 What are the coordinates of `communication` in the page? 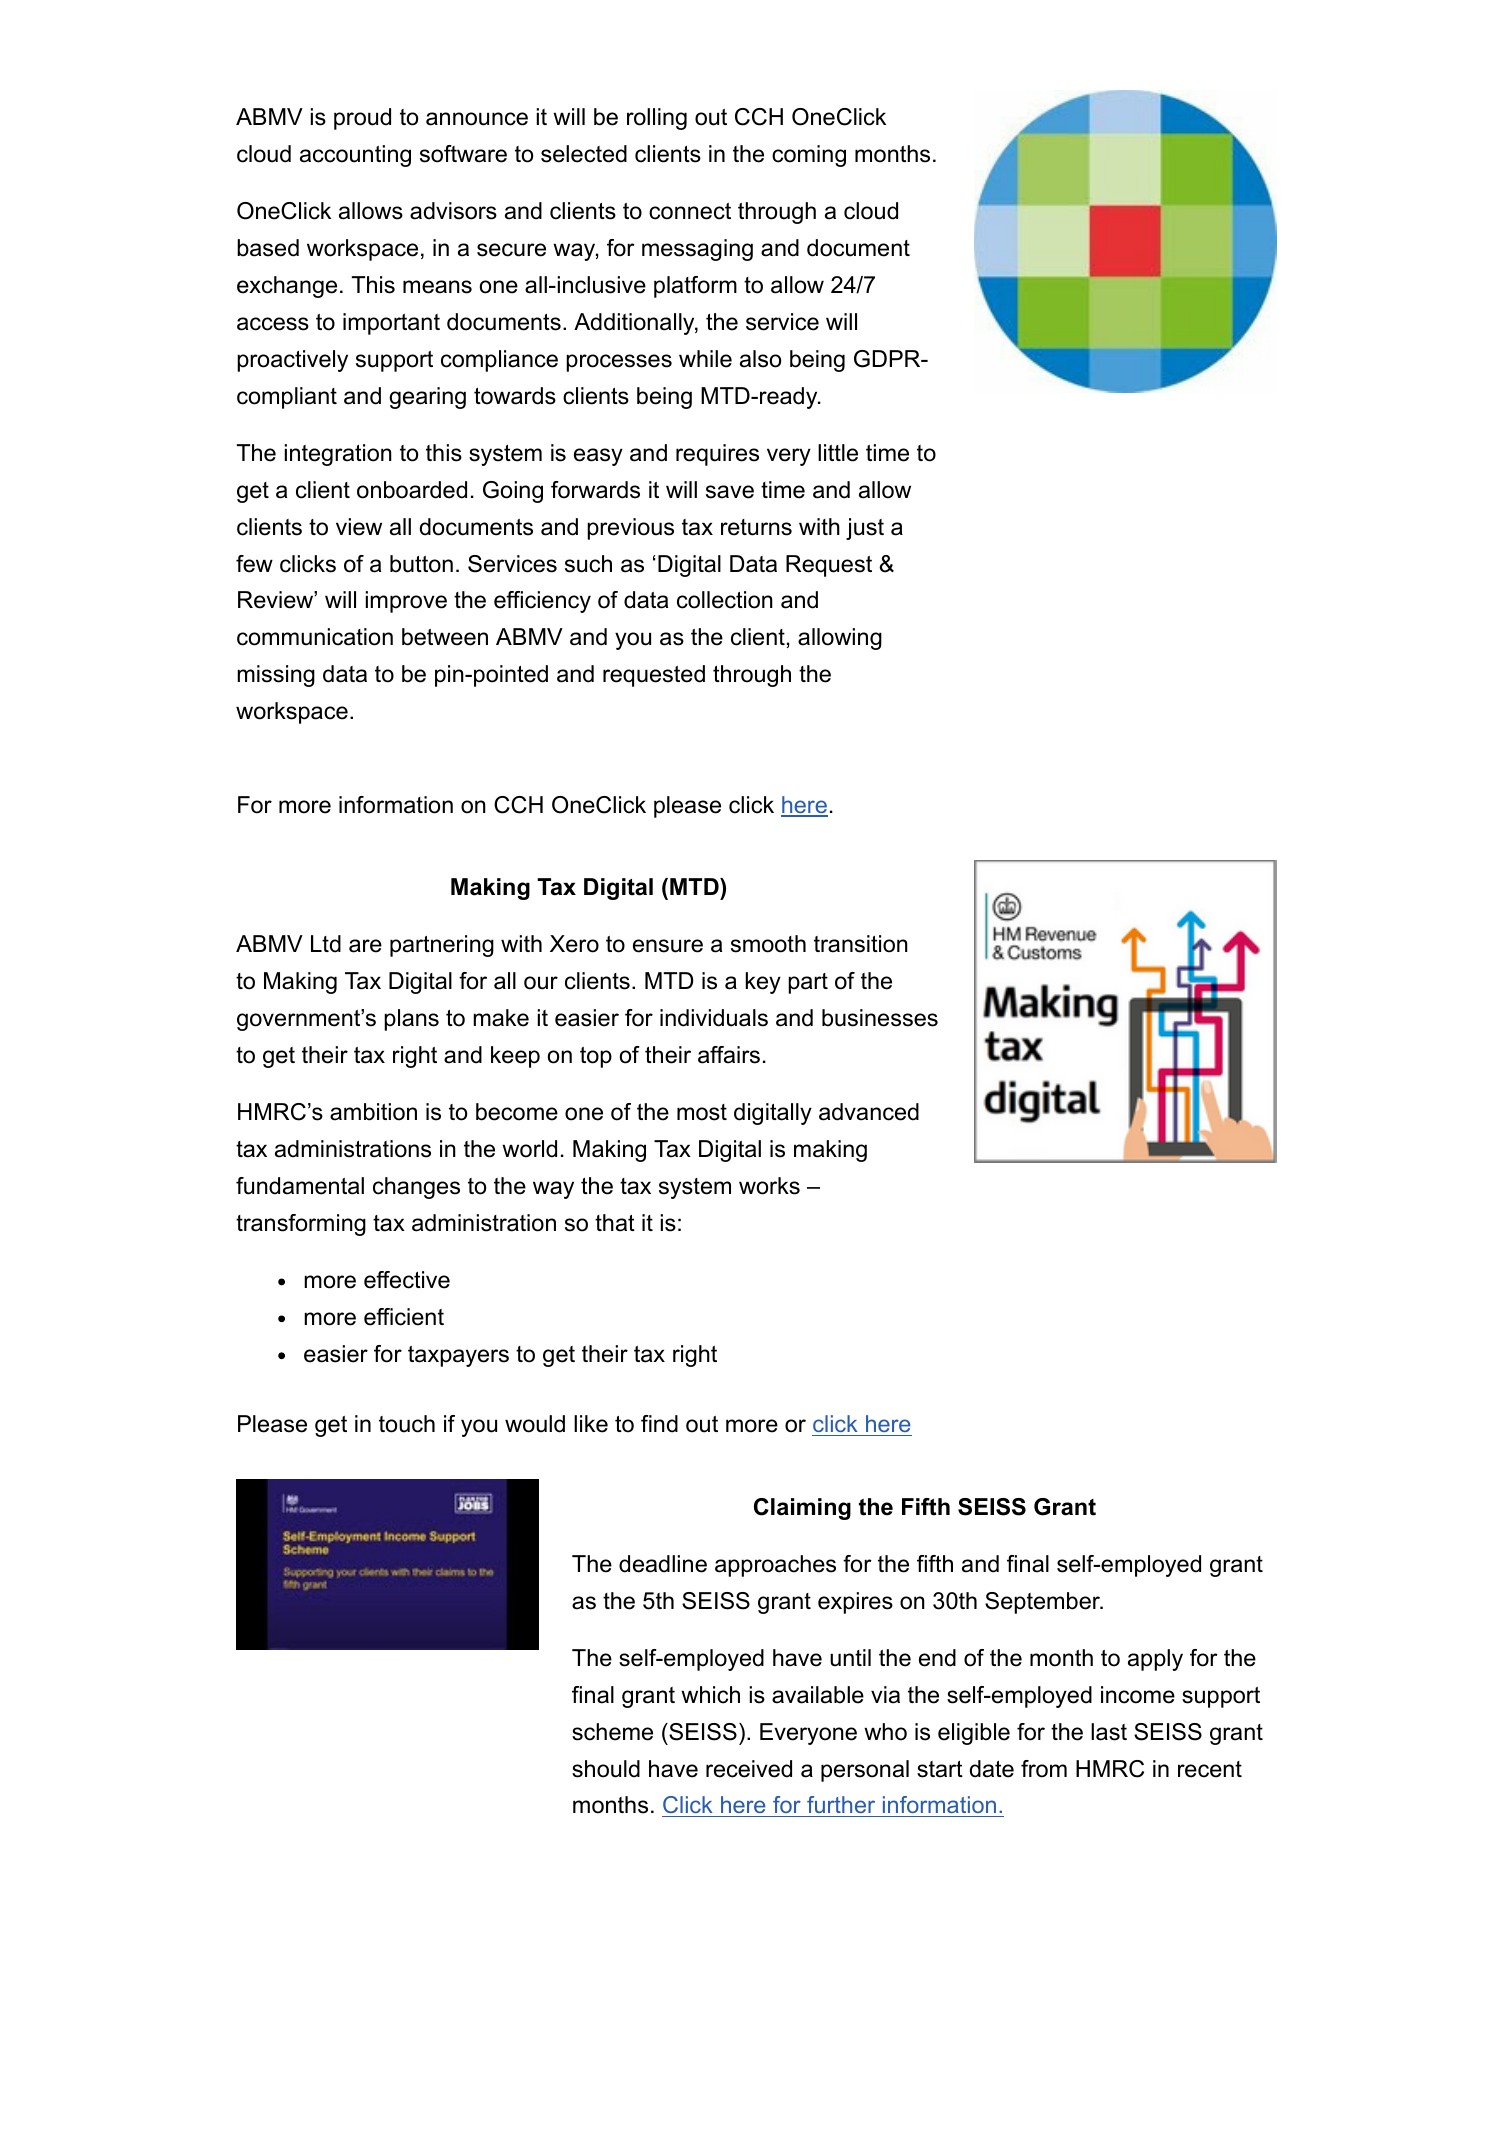 It's located at (315, 637).
